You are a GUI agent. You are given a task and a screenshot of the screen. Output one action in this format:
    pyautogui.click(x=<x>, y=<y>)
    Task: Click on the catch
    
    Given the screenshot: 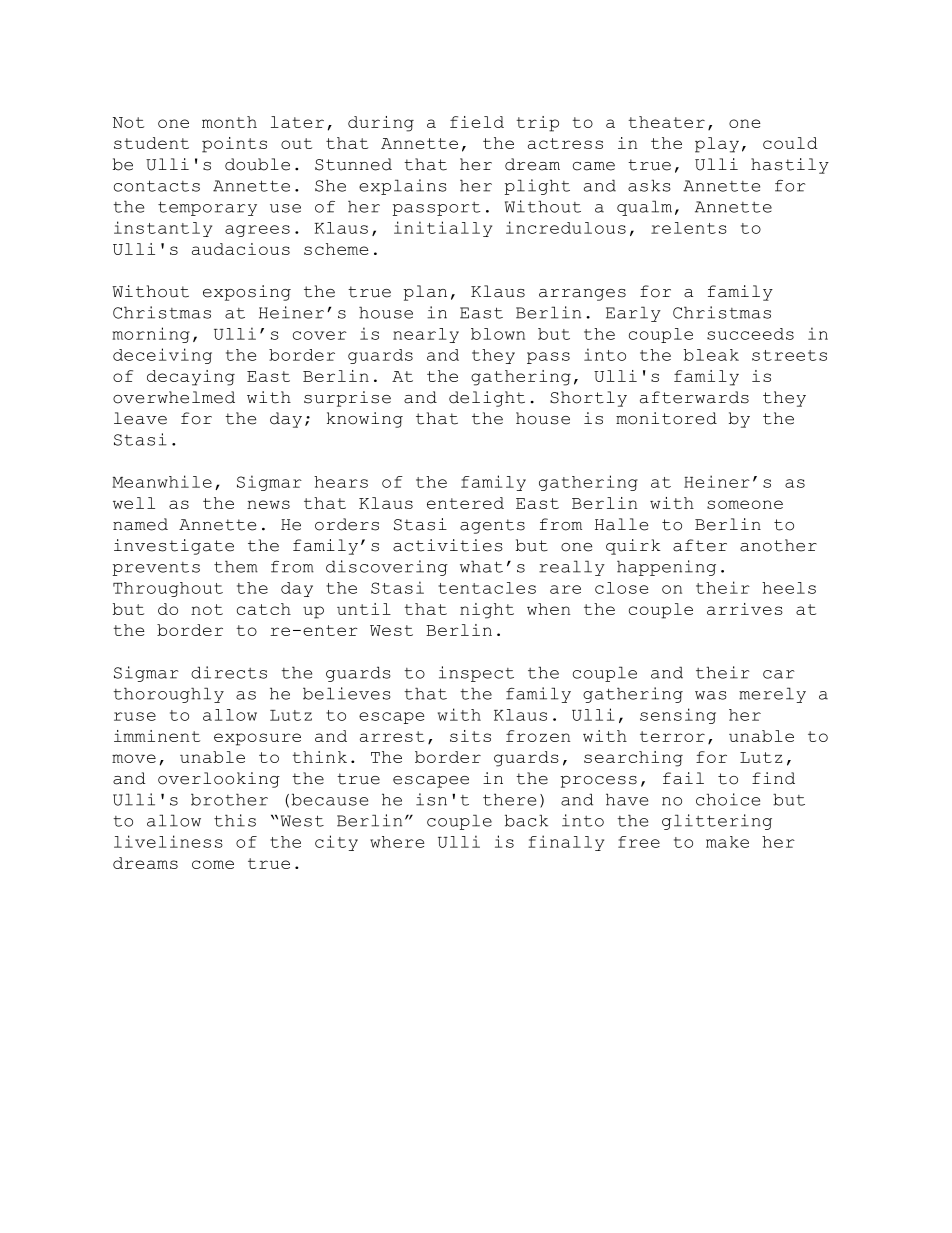 What is the action you would take?
    pyautogui.click(x=264, y=609)
